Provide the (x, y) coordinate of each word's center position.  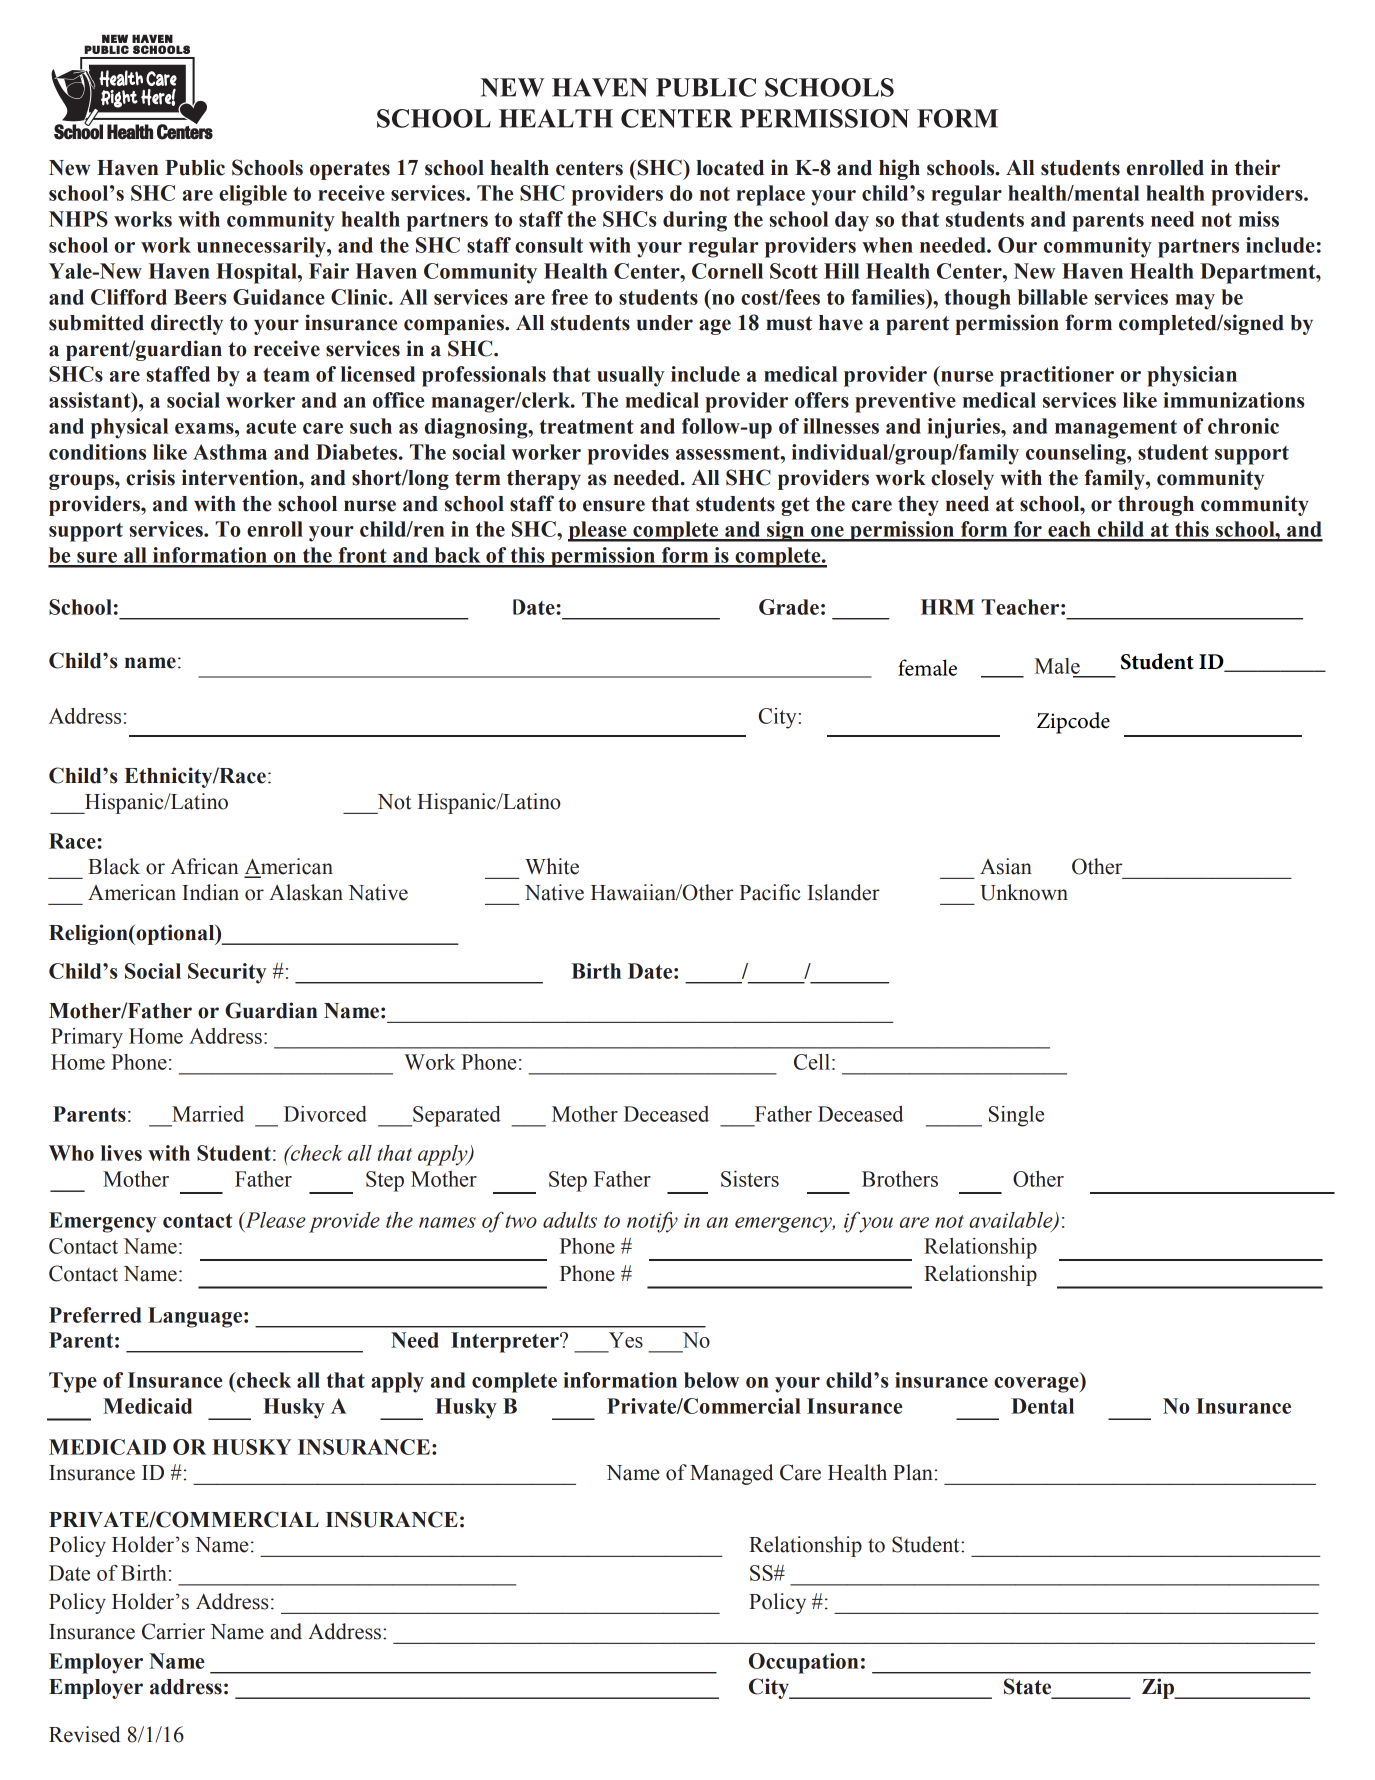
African (205, 866)
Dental (1042, 1406)
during (695, 221)
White (552, 866)
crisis (150, 477)
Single (1016, 1116)
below (711, 1380)
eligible (253, 195)
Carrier (173, 1631)
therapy (544, 480)
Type (73, 1382)
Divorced (325, 1114)
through (1156, 506)
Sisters (750, 1179)
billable (1053, 297)
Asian (1006, 866)
